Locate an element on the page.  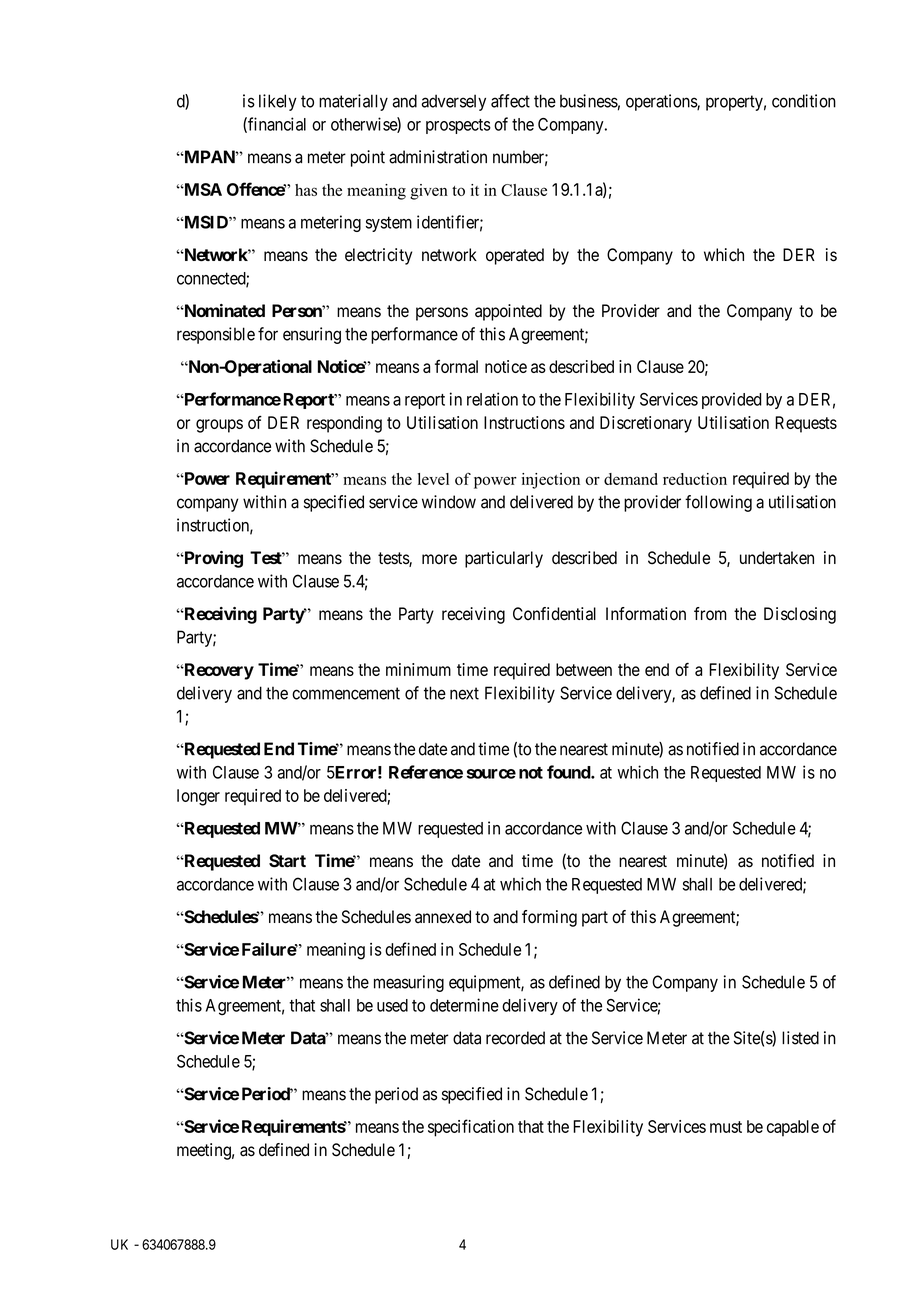
likely is located at coordinates (278, 102).
